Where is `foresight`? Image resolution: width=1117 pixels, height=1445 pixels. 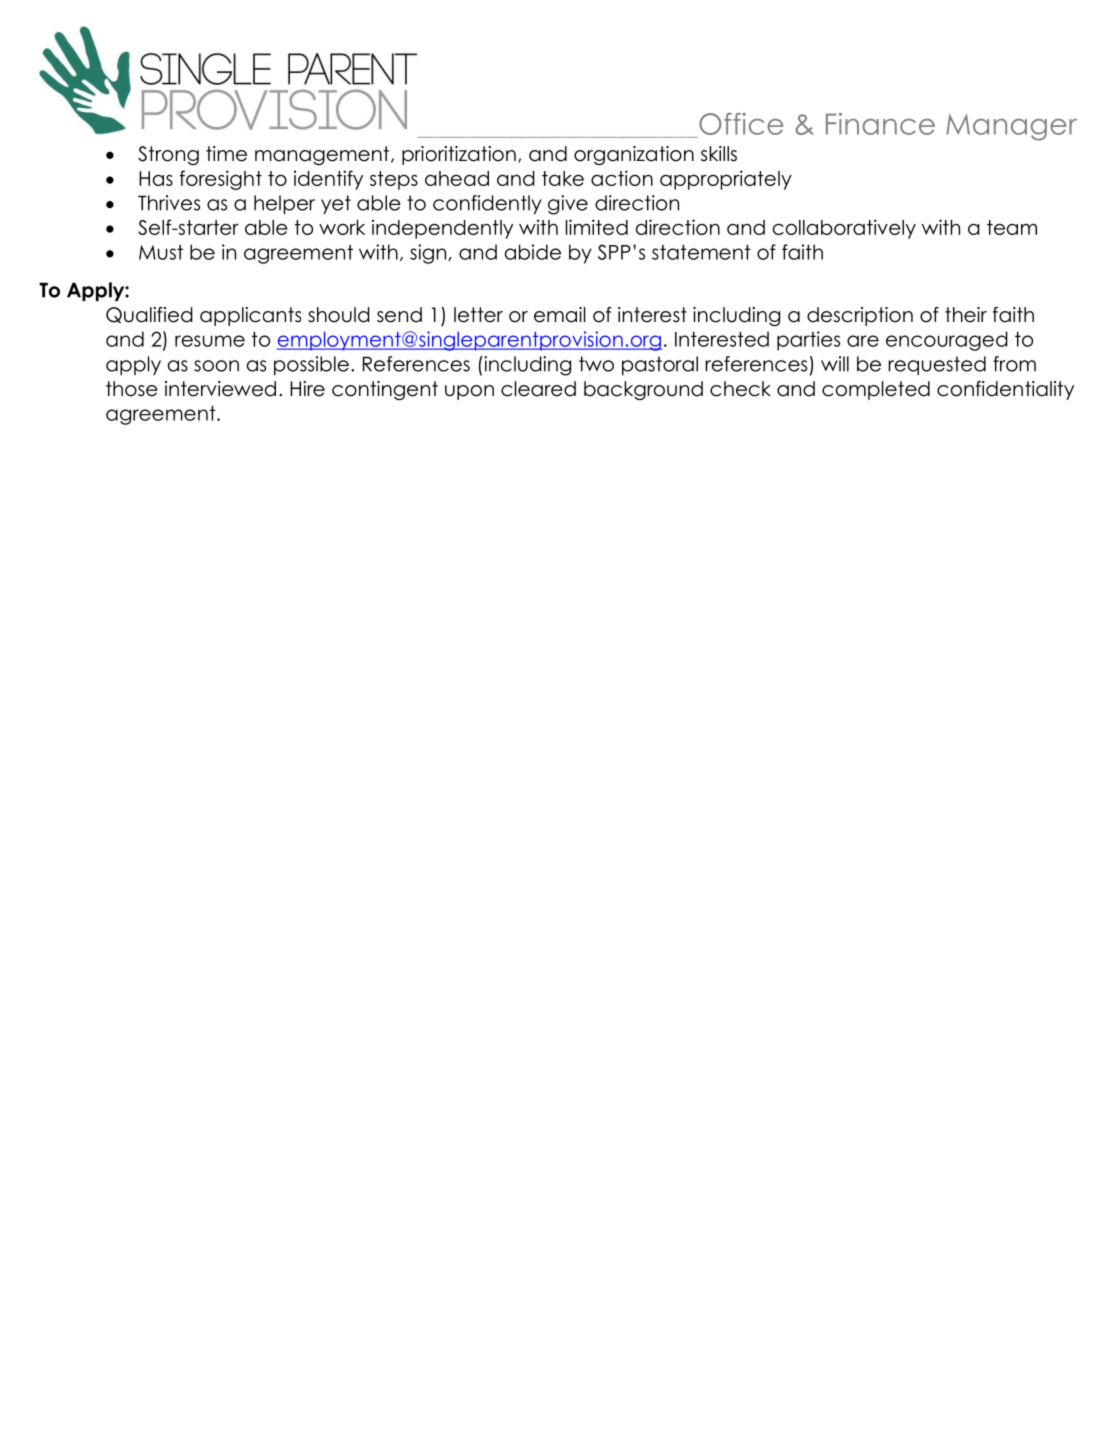
foresight is located at coordinates (220, 180).
